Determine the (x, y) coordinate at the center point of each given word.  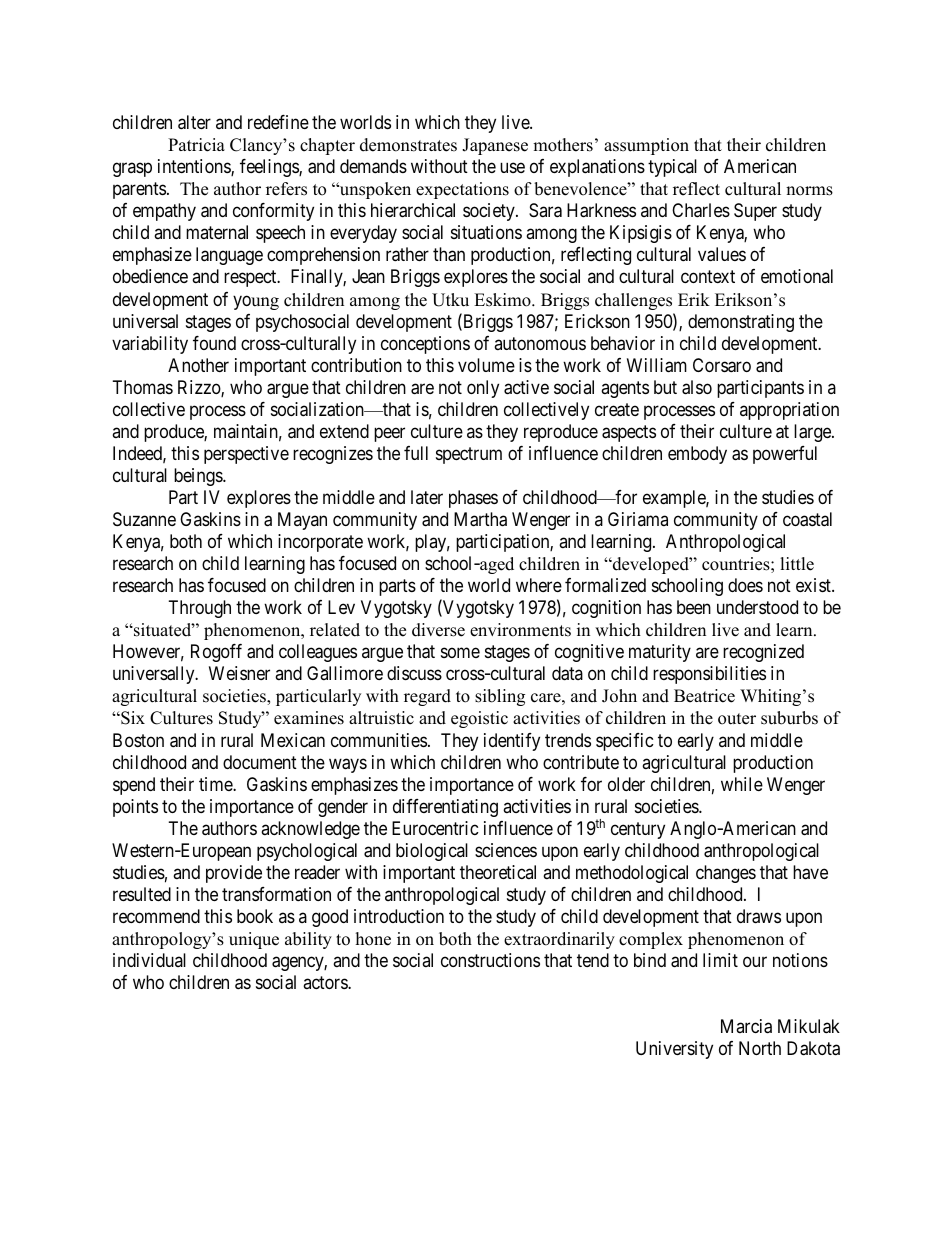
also (697, 387)
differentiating (445, 808)
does (745, 585)
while (742, 784)
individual (149, 960)
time (216, 784)
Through (200, 609)
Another (198, 365)
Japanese (495, 146)
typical (672, 168)
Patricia (196, 145)
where (539, 585)
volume (486, 365)
